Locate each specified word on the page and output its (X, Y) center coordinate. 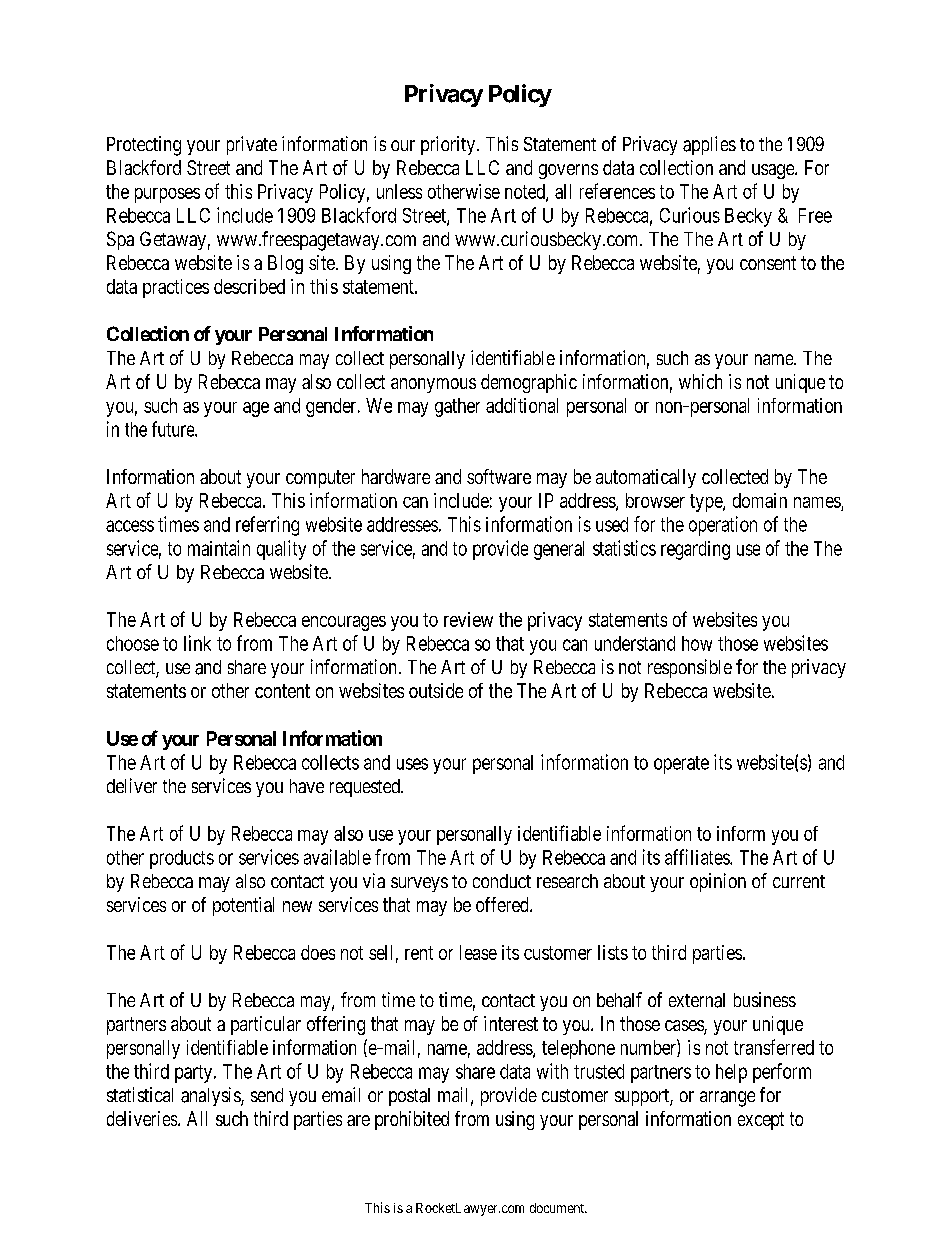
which (700, 381)
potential (243, 906)
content (282, 691)
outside (436, 690)
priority (448, 145)
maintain (219, 548)
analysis (211, 1096)
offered (503, 904)
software (499, 476)
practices (176, 288)
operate (681, 765)
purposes (167, 195)
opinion (718, 882)
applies (709, 145)
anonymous (433, 385)
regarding (695, 550)
